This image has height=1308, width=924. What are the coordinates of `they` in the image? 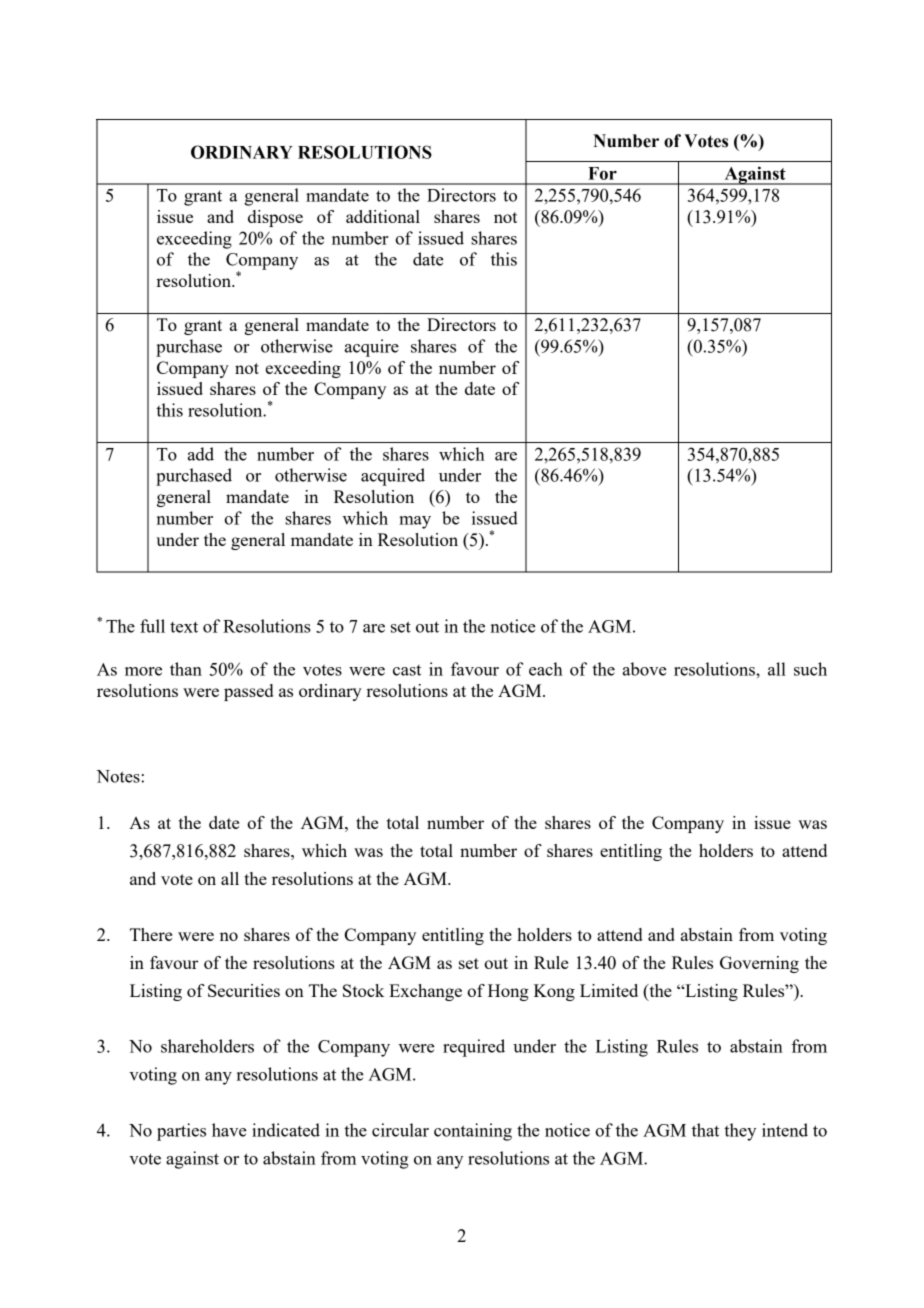 It's located at (740, 1132).
